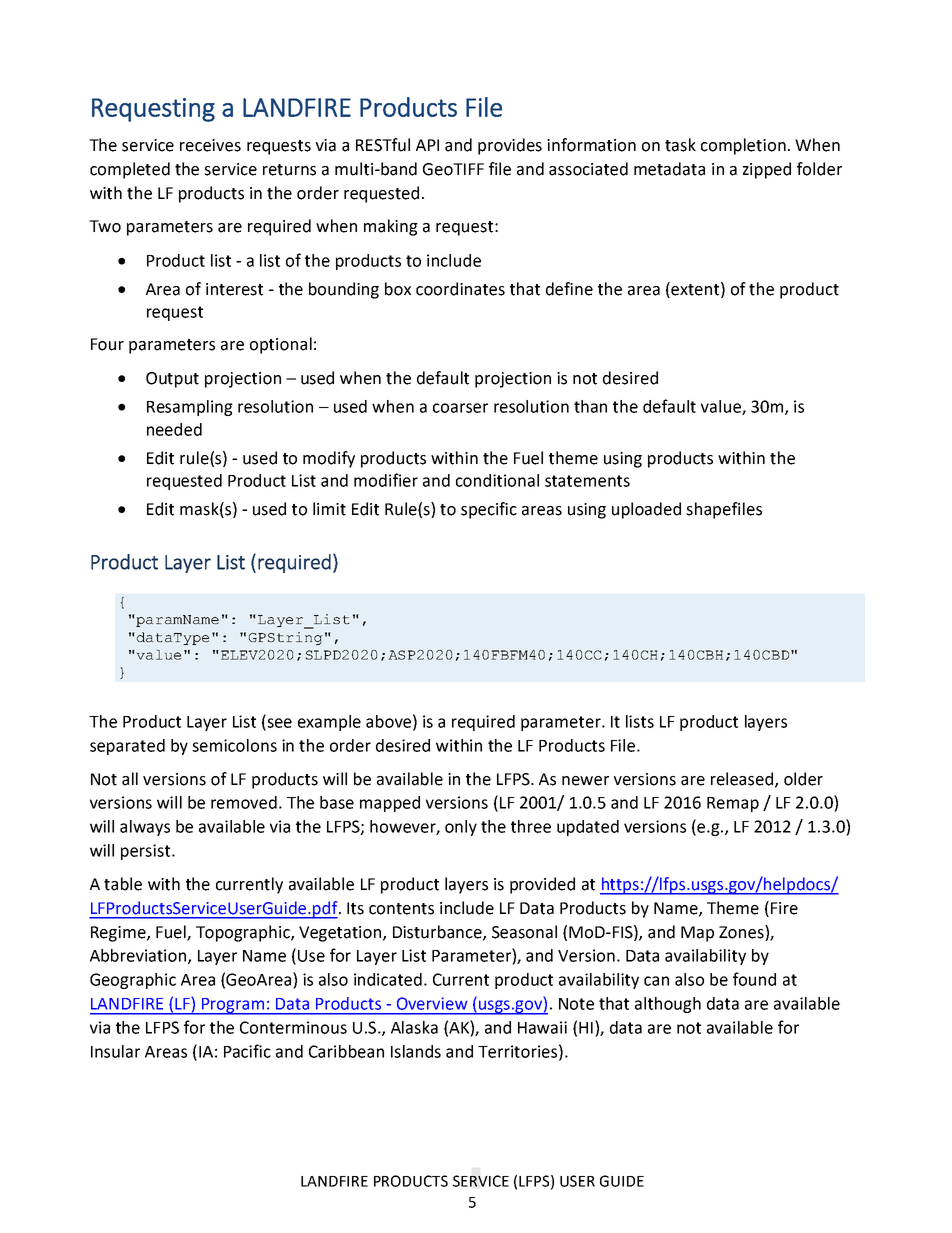 The image size is (952, 1233). Describe the element at coordinates (427, 145) in the screenshot. I see `API` at that location.
